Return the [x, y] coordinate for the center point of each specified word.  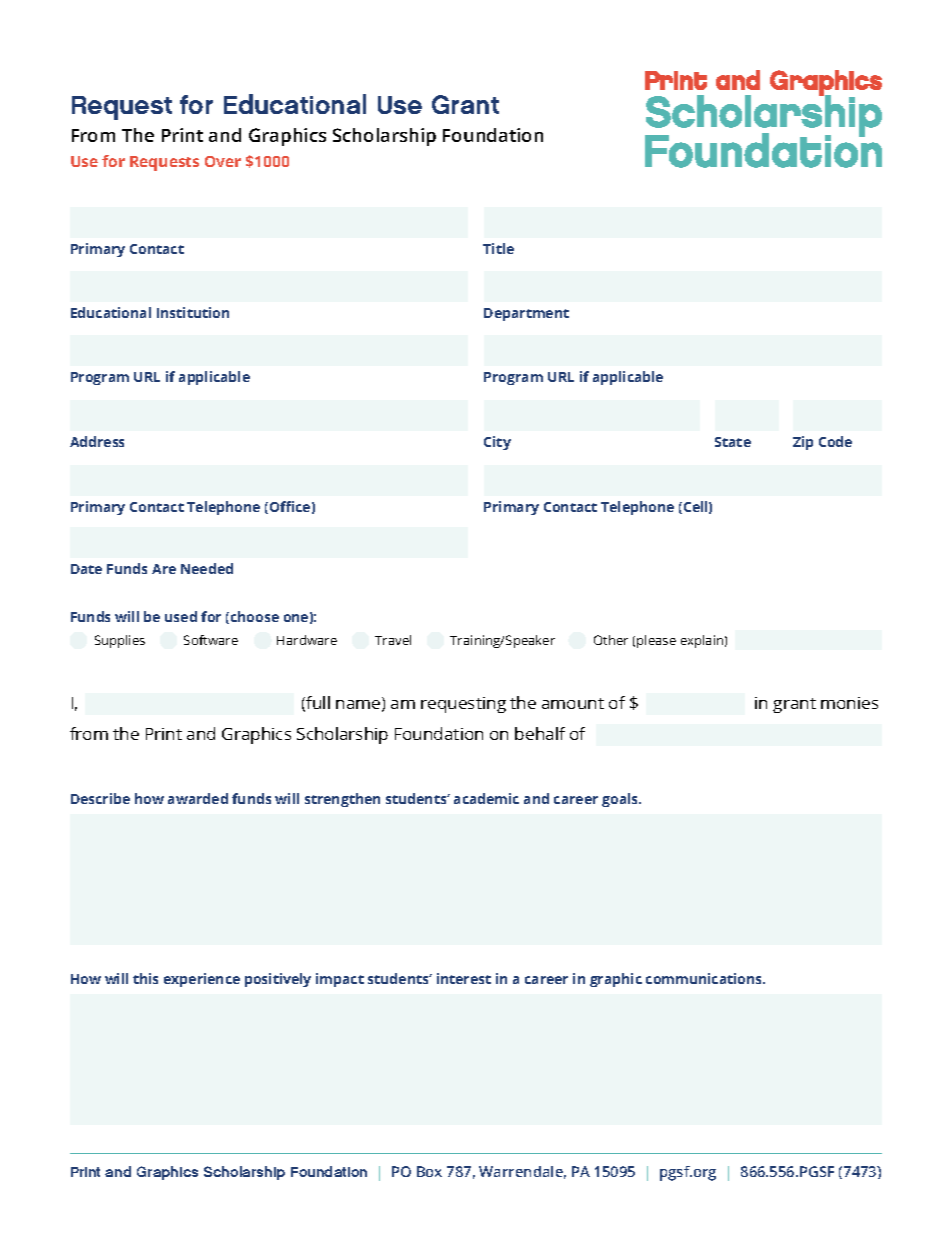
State [733, 442]
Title [498, 248]
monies [849, 703]
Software [211, 640]
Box [429, 1171]
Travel [393, 640]
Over [223, 161]
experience [202, 980]
